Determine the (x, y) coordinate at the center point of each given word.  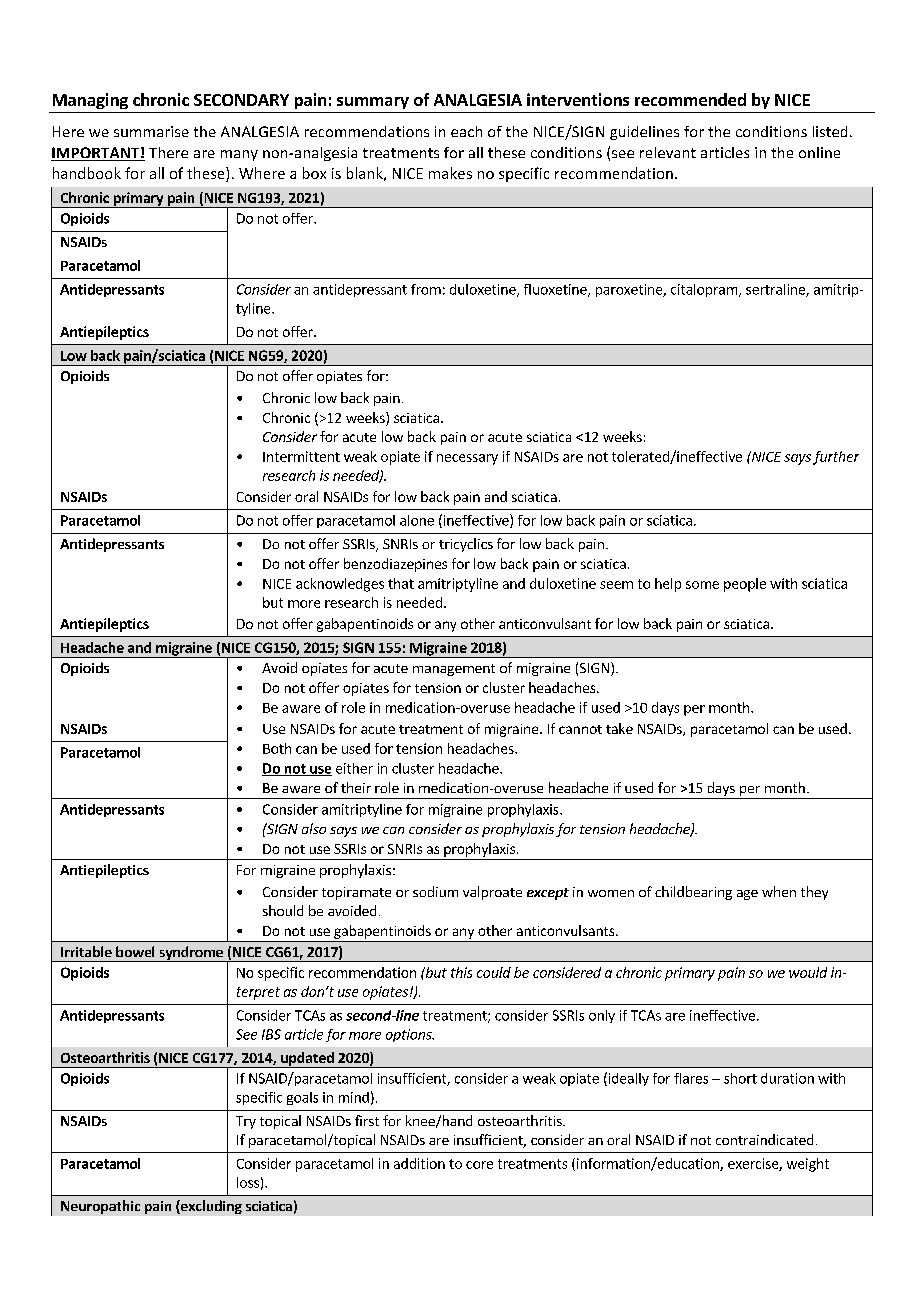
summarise (151, 131)
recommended (690, 99)
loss (248, 1182)
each (466, 131)
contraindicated (764, 1139)
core (479, 1165)
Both (277, 748)
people (745, 585)
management (454, 670)
